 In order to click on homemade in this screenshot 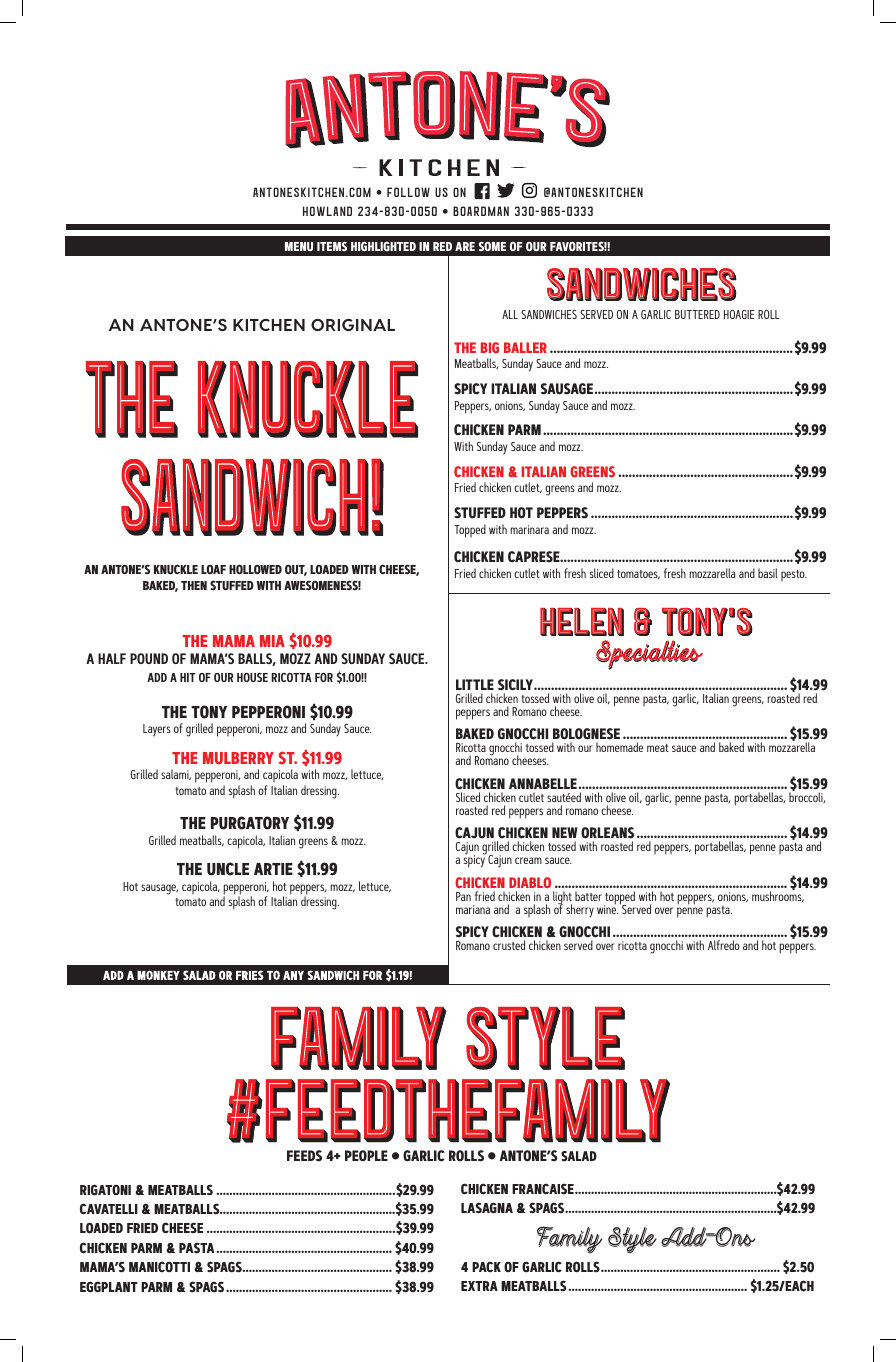, I will do `click(619, 747)`.
